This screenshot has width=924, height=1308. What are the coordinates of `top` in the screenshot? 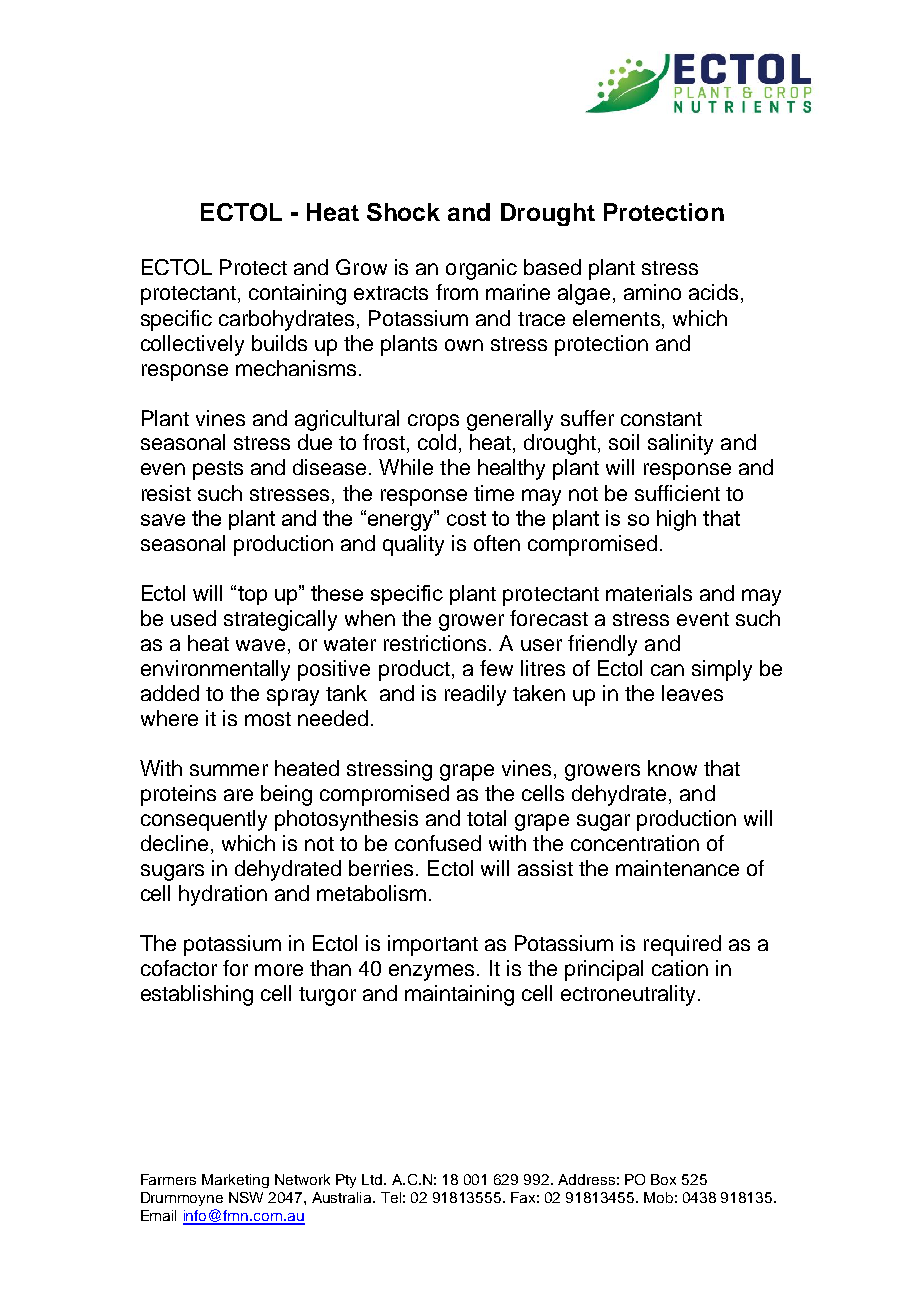 It's located at (252, 595).
